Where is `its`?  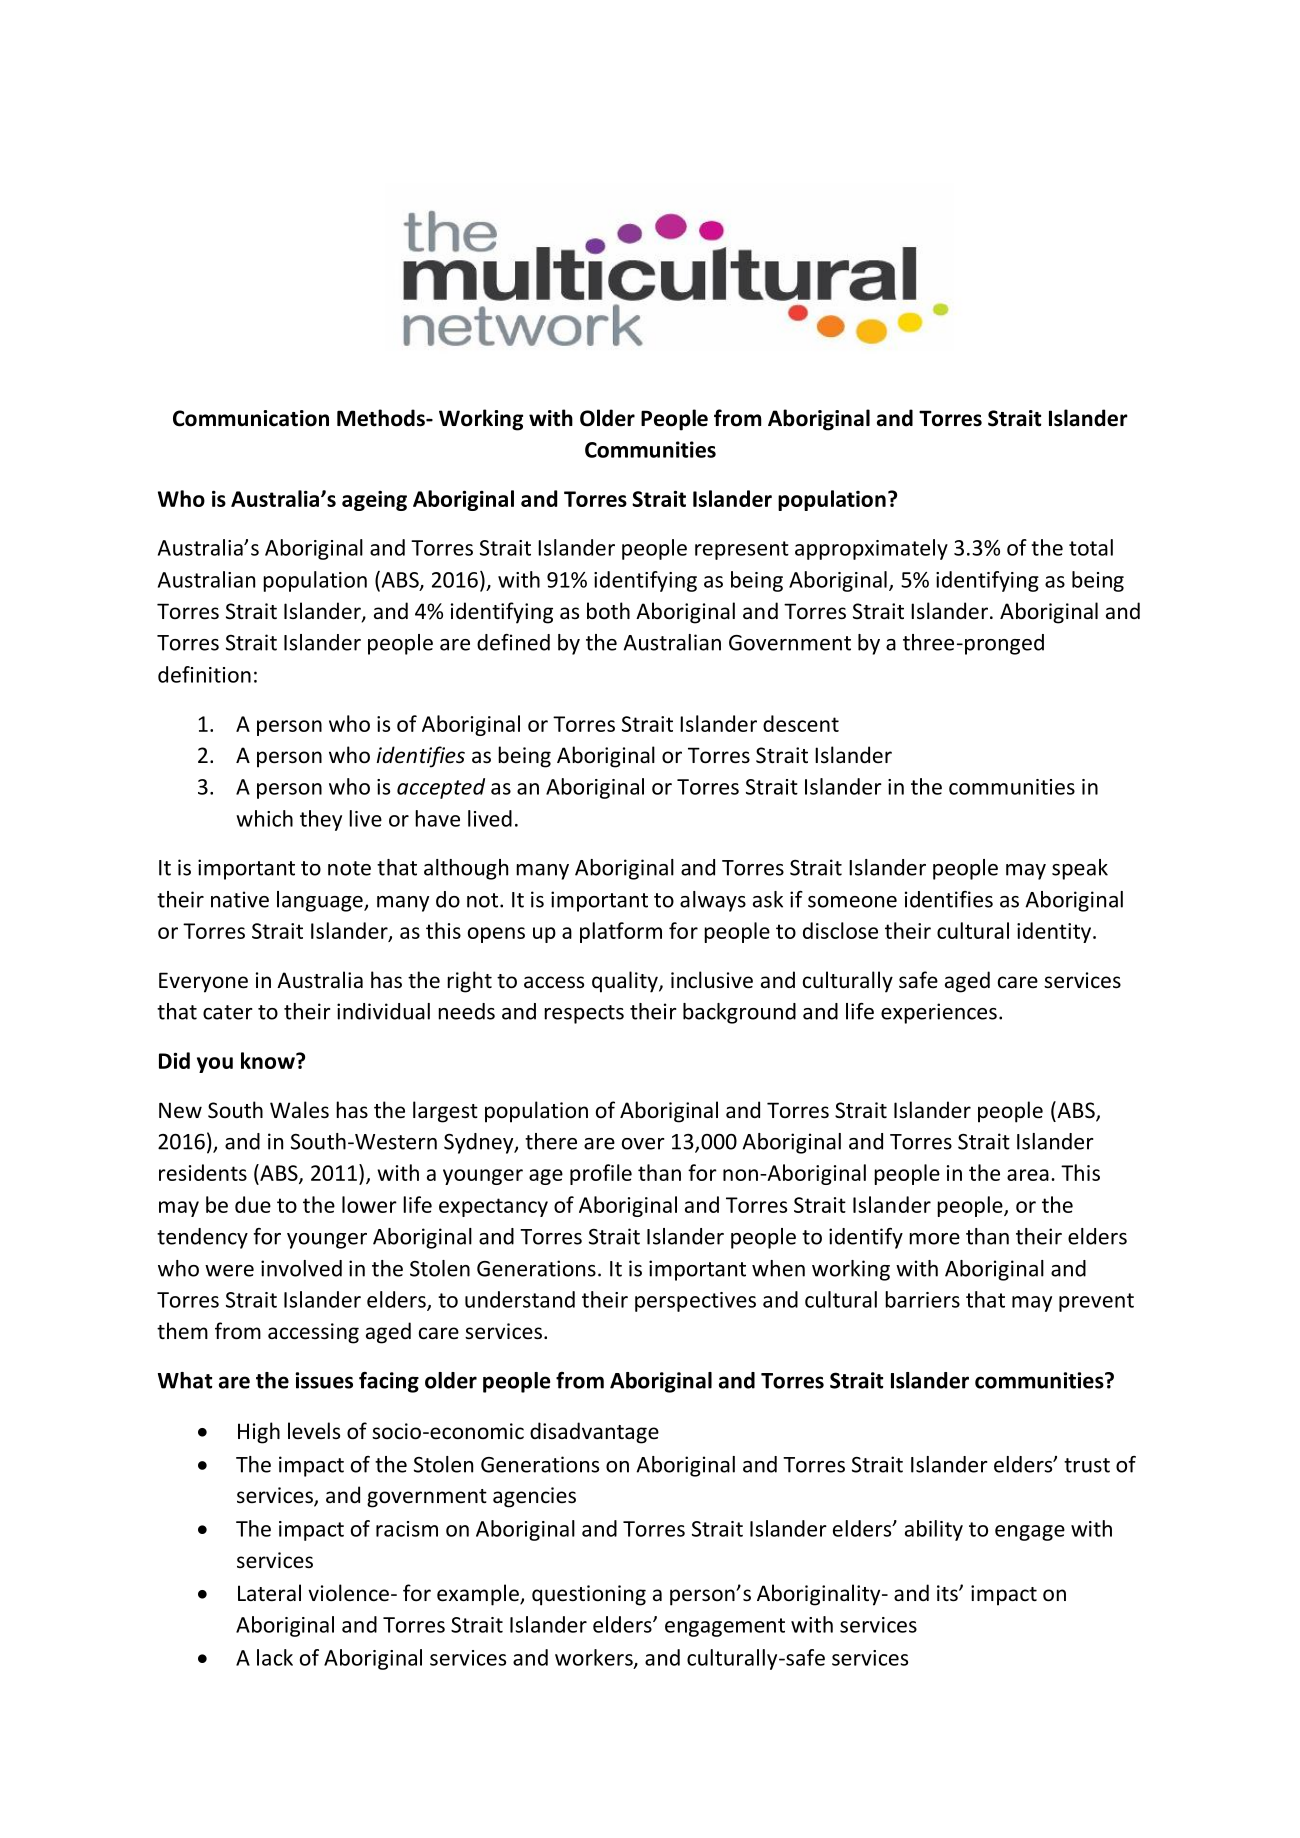
its is located at coordinates (948, 1593).
